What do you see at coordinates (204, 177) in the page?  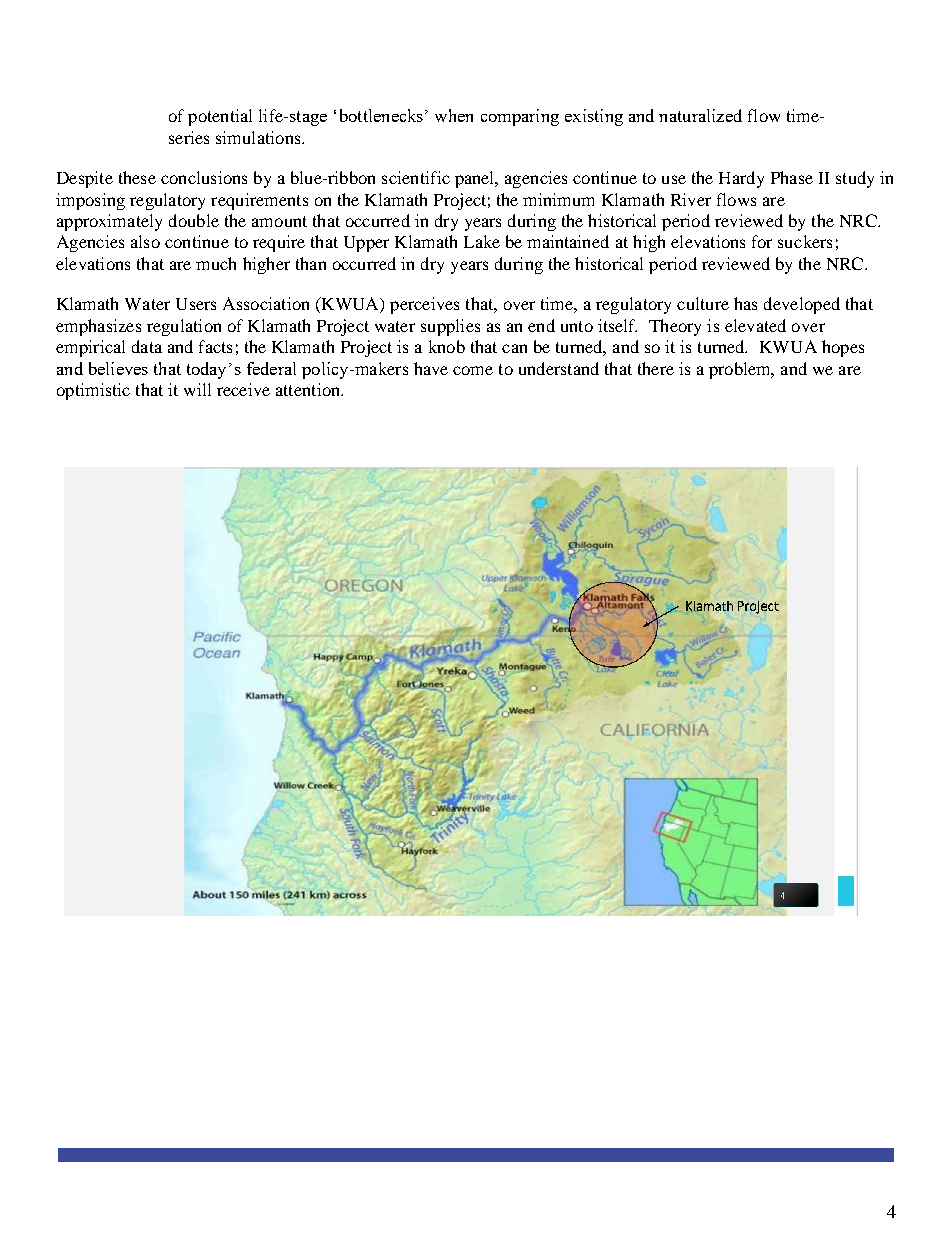 I see `conclusions` at bounding box center [204, 177].
